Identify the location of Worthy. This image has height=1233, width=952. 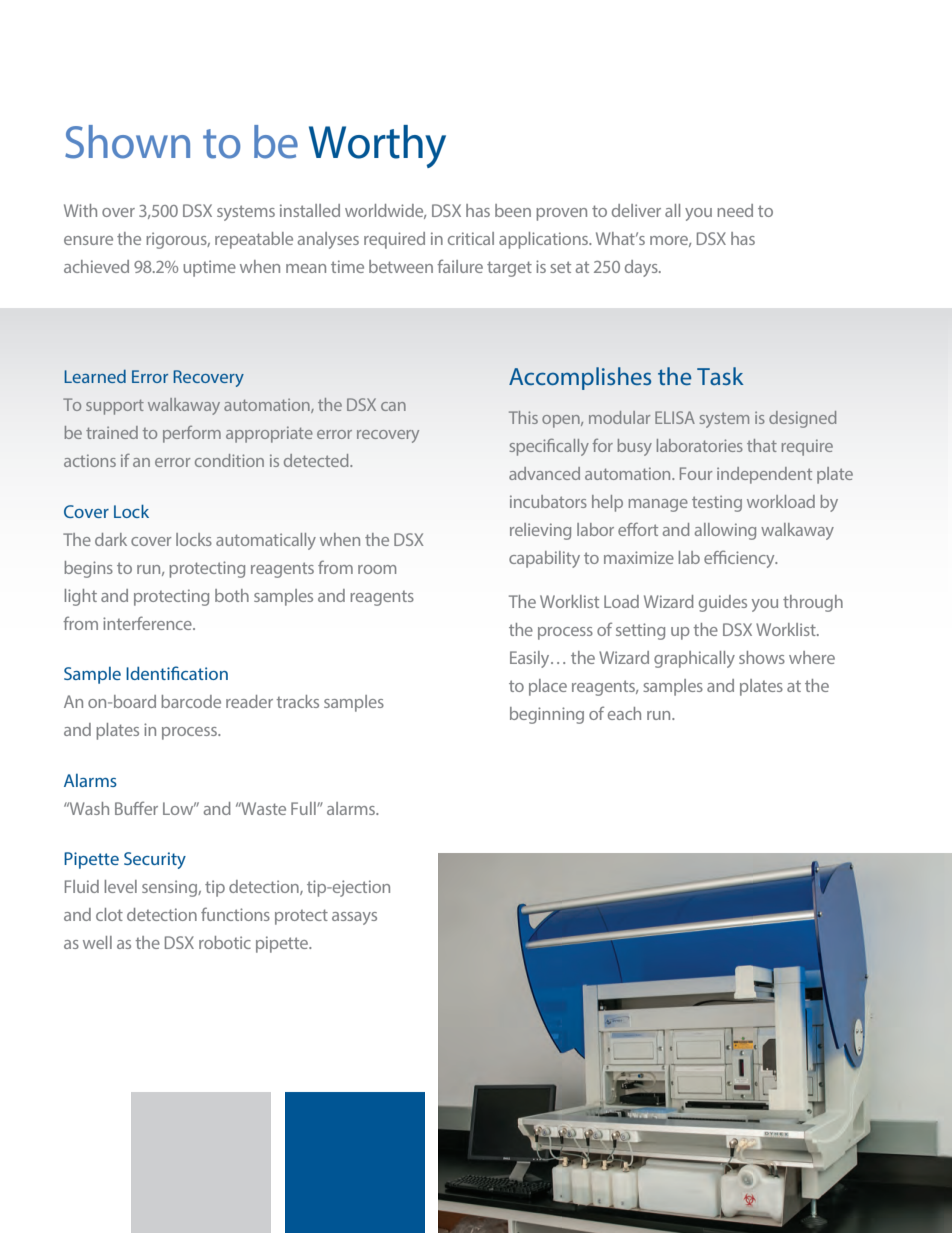
(377, 146).
